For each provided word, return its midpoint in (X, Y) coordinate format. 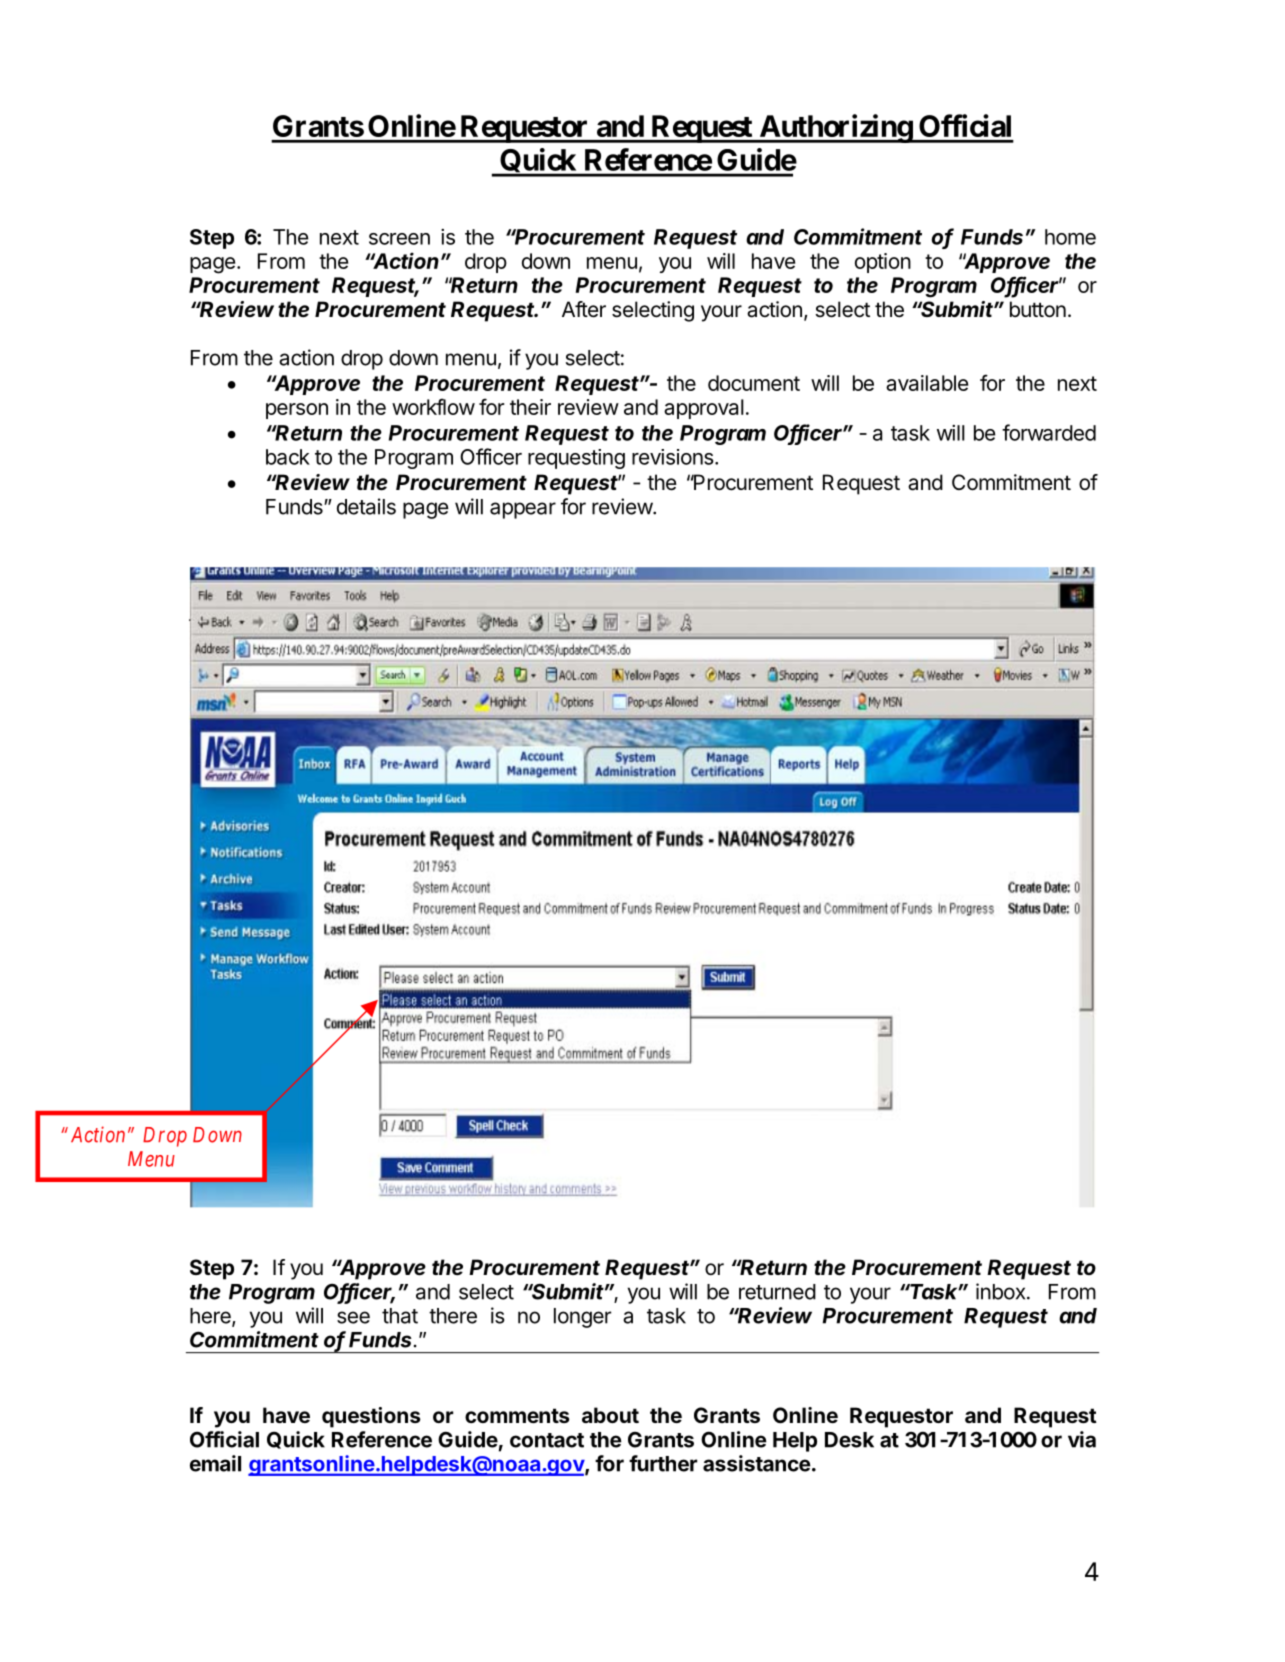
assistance (757, 1463)
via (1082, 1439)
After (584, 309)
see (353, 1317)
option (883, 263)
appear (523, 510)
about (610, 1415)
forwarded (1049, 432)
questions (371, 1417)
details (366, 506)
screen (399, 239)
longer (582, 1318)
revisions (674, 457)
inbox (1000, 1291)
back (288, 457)
